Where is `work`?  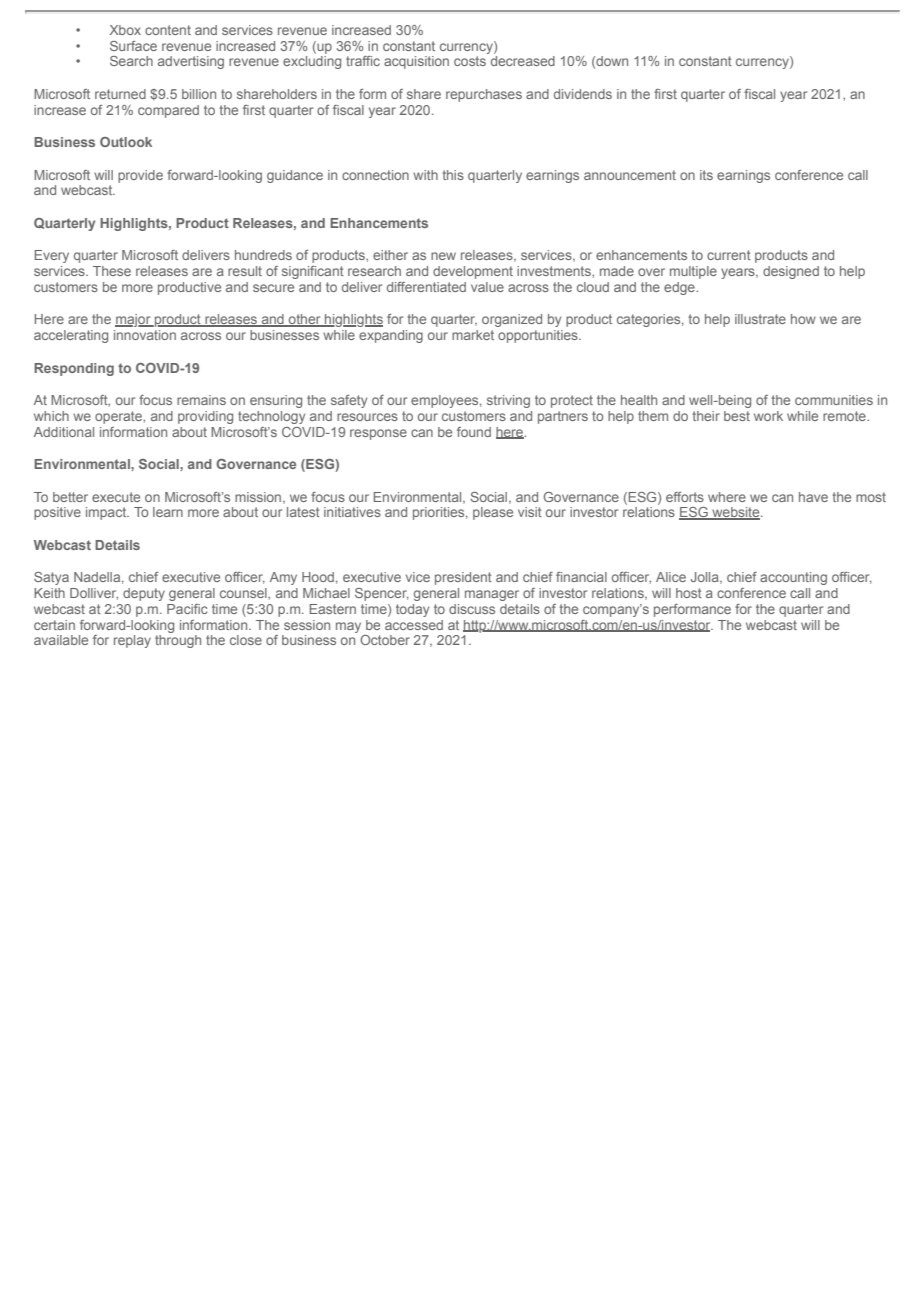
work is located at coordinates (768, 416).
